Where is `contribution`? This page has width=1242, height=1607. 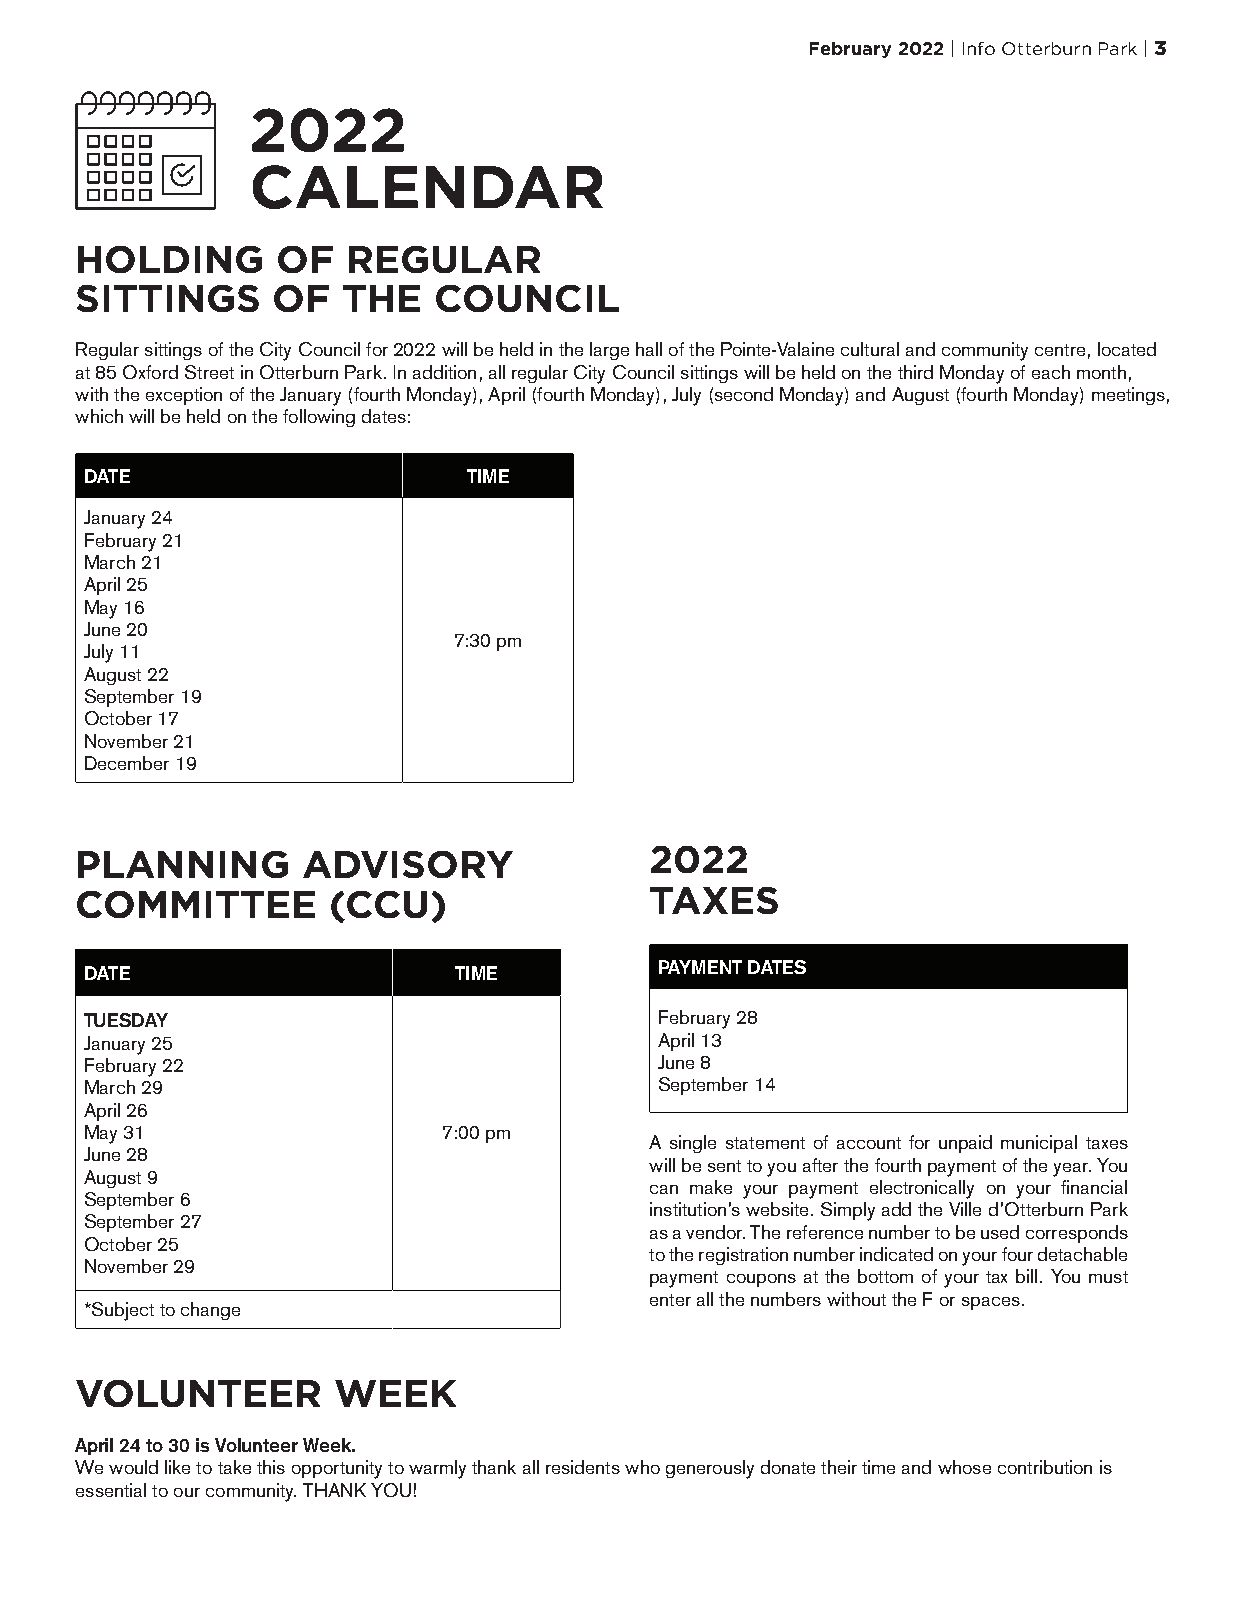 contribution is located at coordinates (1045, 1467).
